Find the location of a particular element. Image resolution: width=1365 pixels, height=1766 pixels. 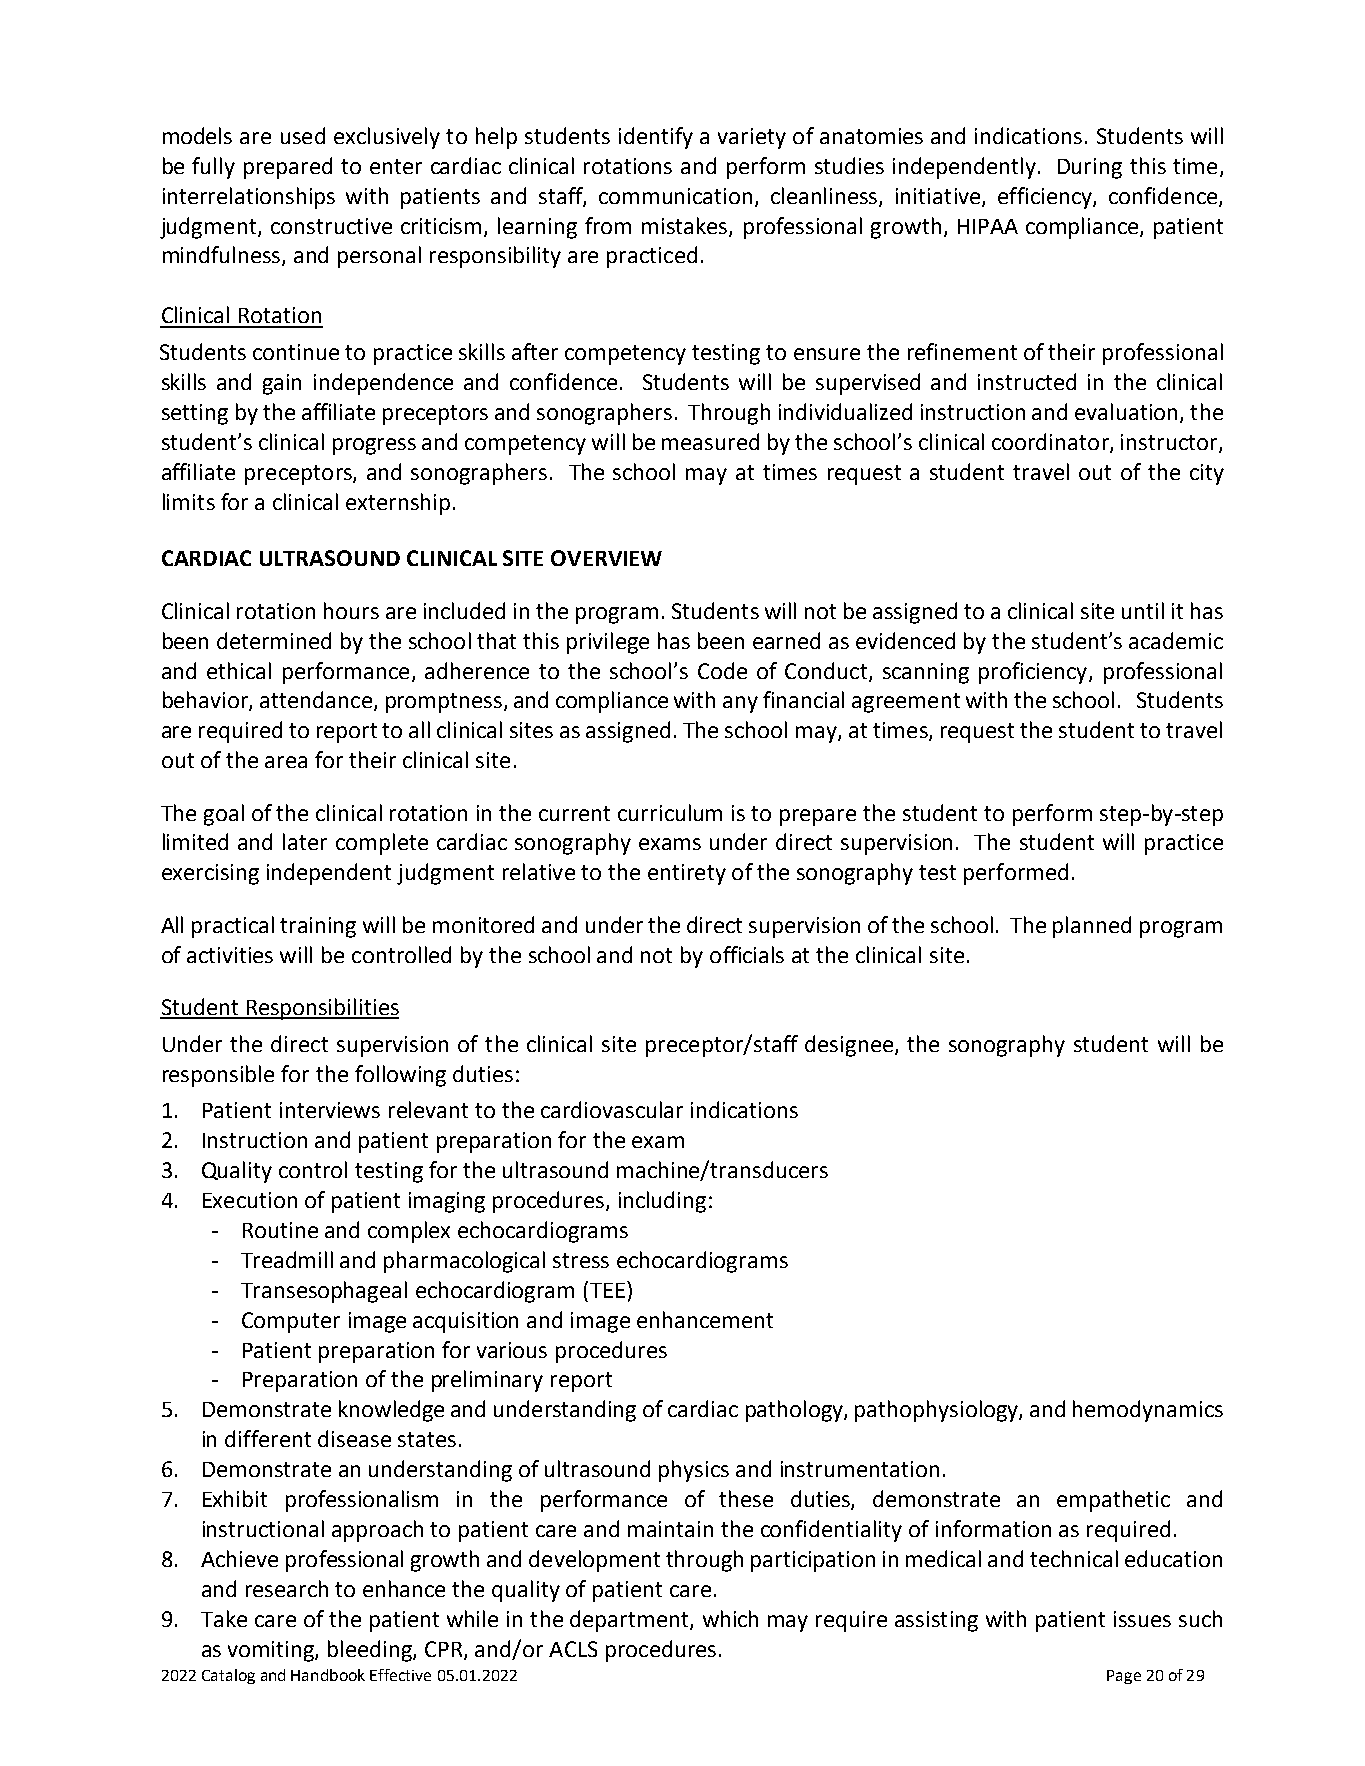

which is located at coordinates (730, 1618).
